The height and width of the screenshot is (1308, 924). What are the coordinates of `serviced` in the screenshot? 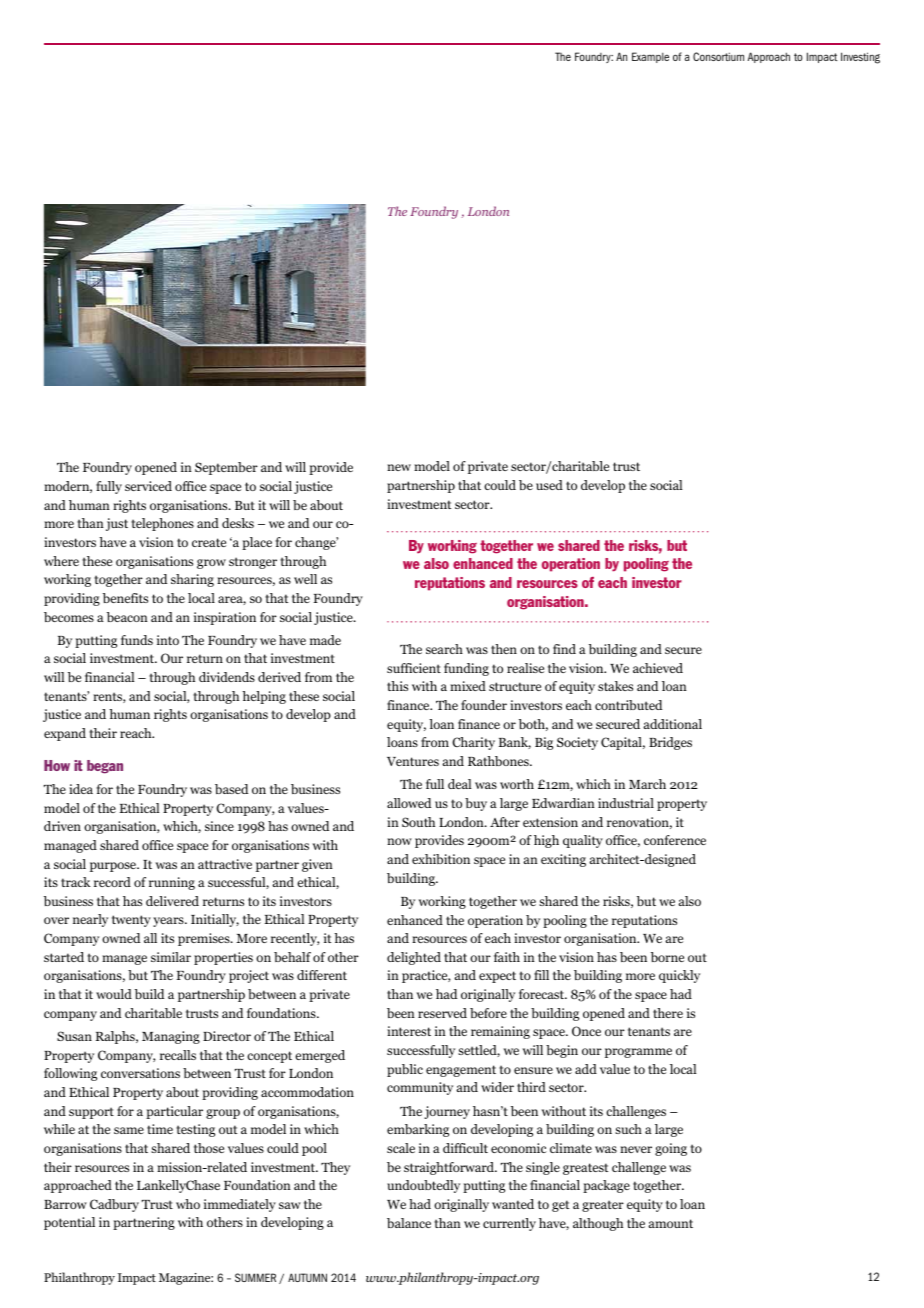 It's located at (148, 486).
